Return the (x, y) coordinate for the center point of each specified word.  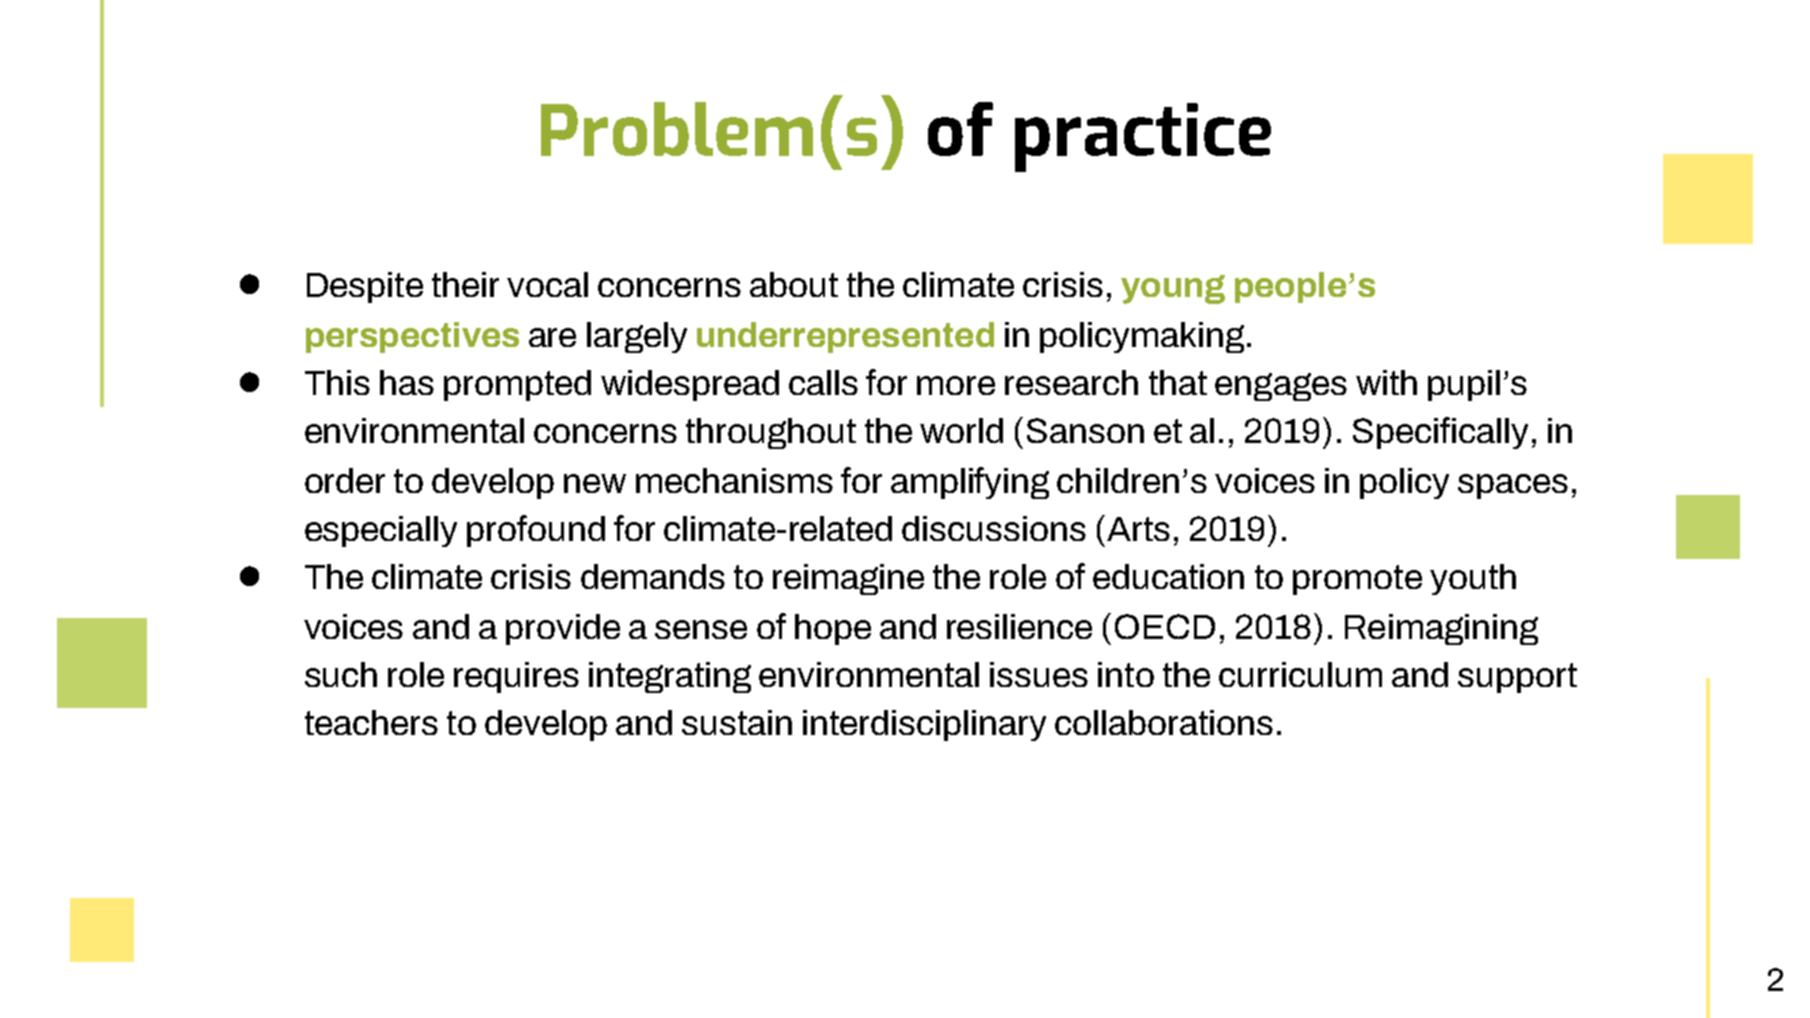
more (956, 385)
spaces (1513, 486)
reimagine (848, 579)
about (794, 284)
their (465, 284)
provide (563, 629)
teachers (371, 722)
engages (1281, 387)
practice (1143, 137)
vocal (547, 284)
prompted (517, 385)
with (1386, 382)
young (1173, 289)
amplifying (970, 483)
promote (1357, 580)
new (595, 483)
